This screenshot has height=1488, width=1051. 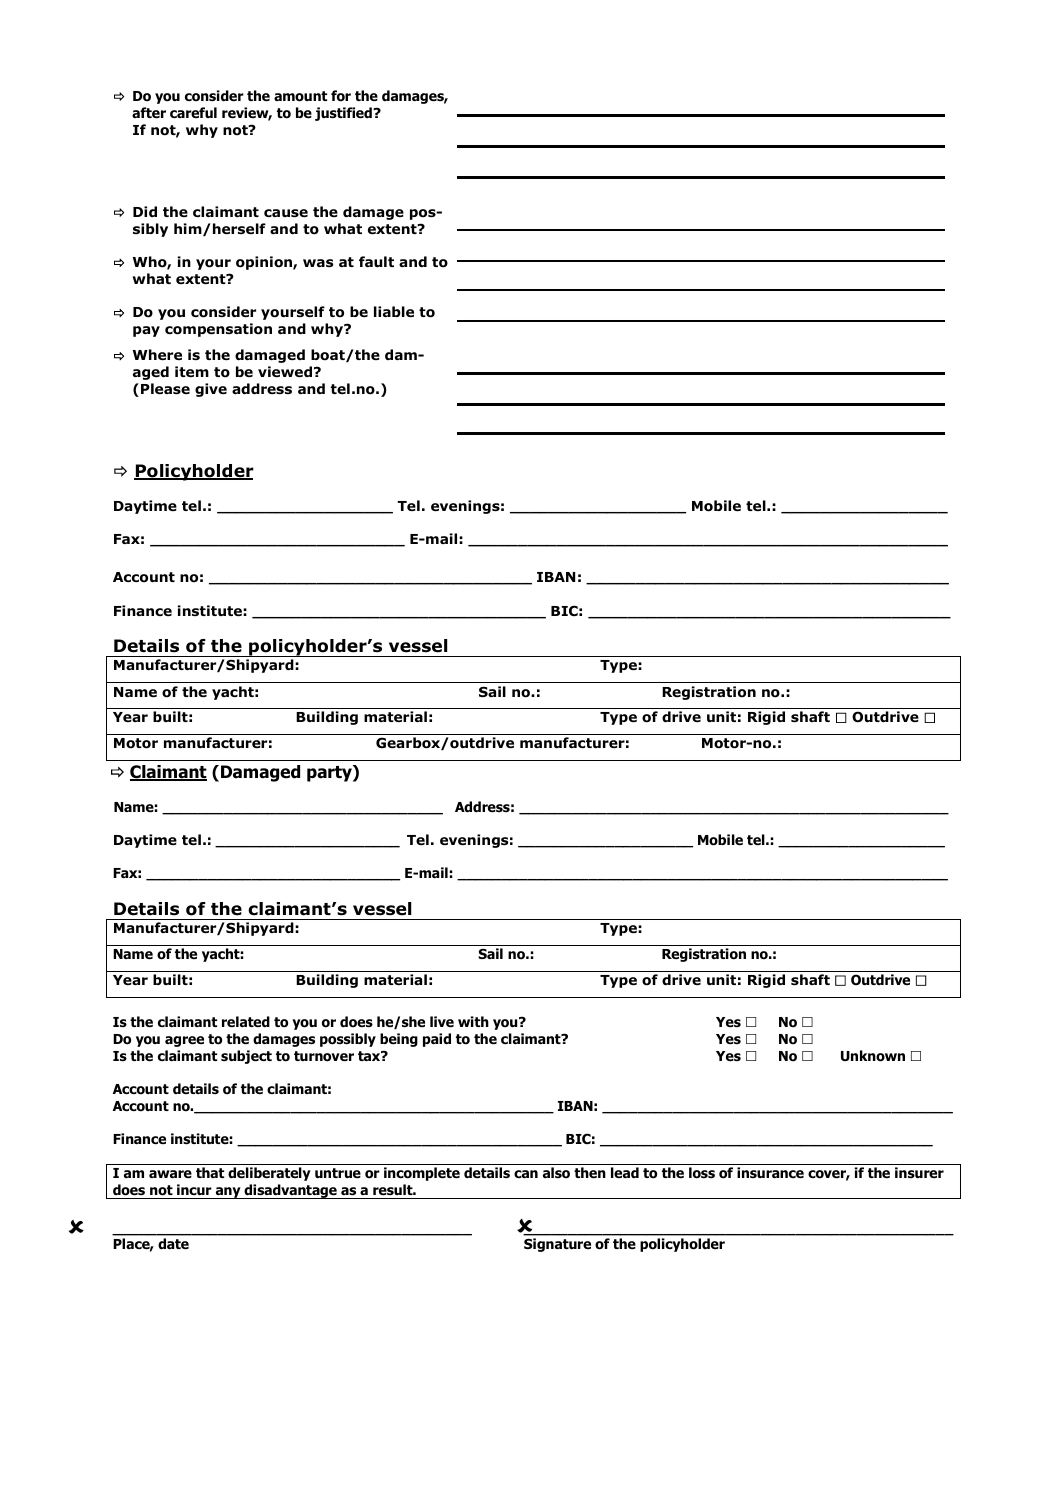 I want to click on with, so click(x=473, y=1021).
